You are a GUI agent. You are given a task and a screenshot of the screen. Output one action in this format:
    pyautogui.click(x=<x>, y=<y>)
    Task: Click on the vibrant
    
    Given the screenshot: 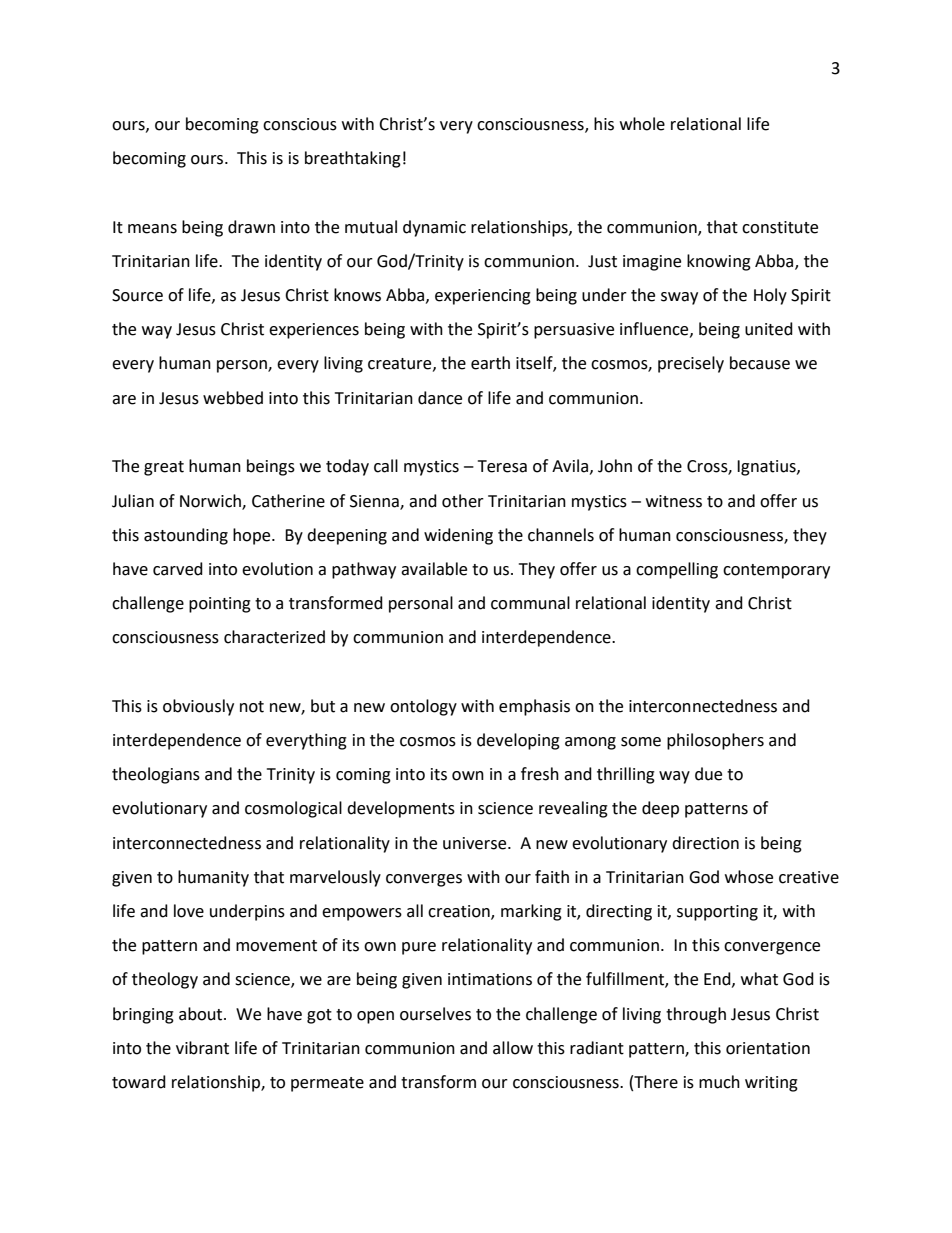 What is the action you would take?
    pyautogui.click(x=202, y=1048)
